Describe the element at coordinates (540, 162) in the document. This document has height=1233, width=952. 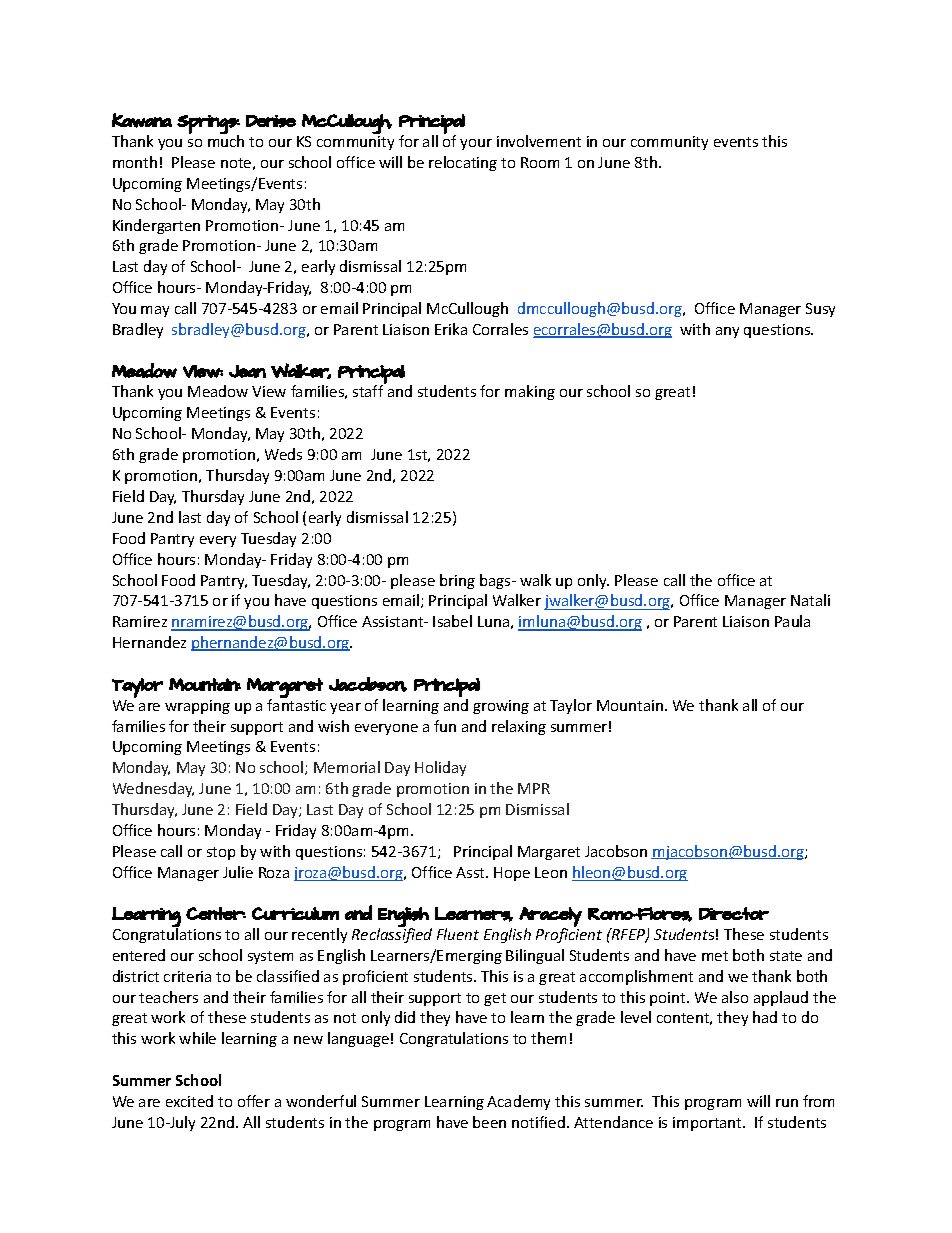
I see `Room` at that location.
